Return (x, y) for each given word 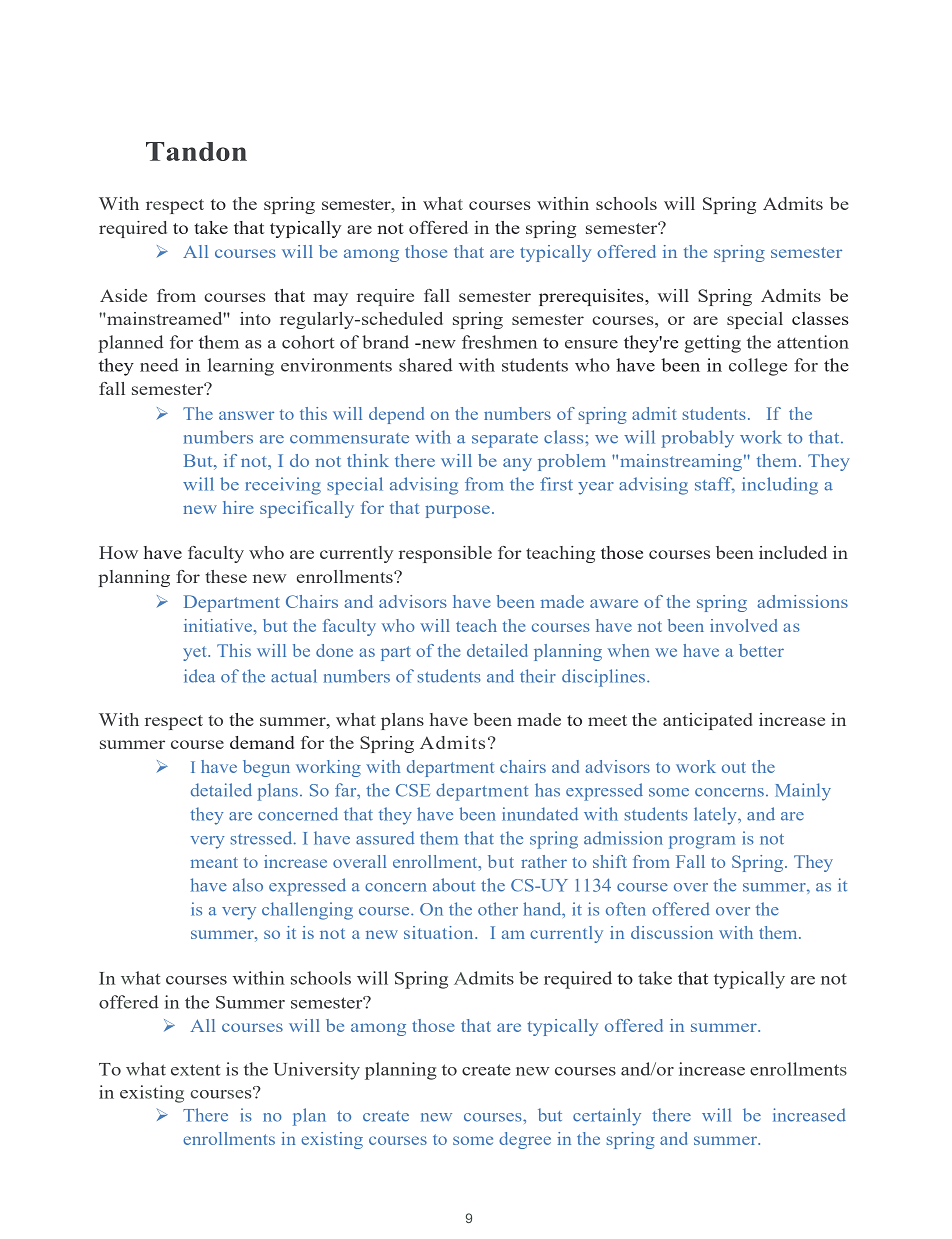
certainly (607, 1117)
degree (525, 1140)
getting (712, 344)
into (255, 318)
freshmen (499, 342)
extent (195, 1070)
